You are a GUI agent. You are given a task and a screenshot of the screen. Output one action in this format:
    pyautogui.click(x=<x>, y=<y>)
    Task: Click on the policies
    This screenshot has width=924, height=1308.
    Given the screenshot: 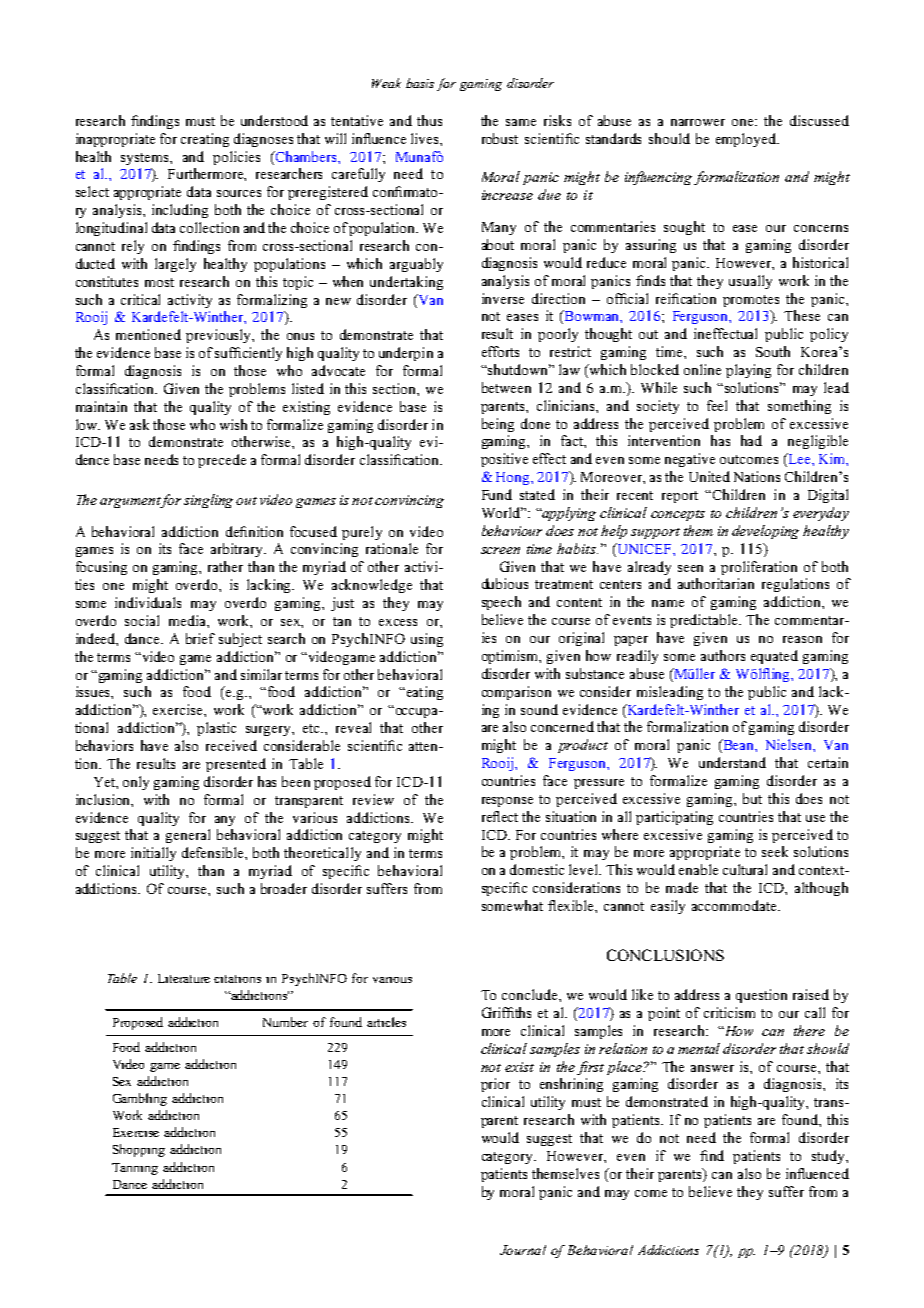 What is the action you would take?
    pyautogui.click(x=236, y=158)
